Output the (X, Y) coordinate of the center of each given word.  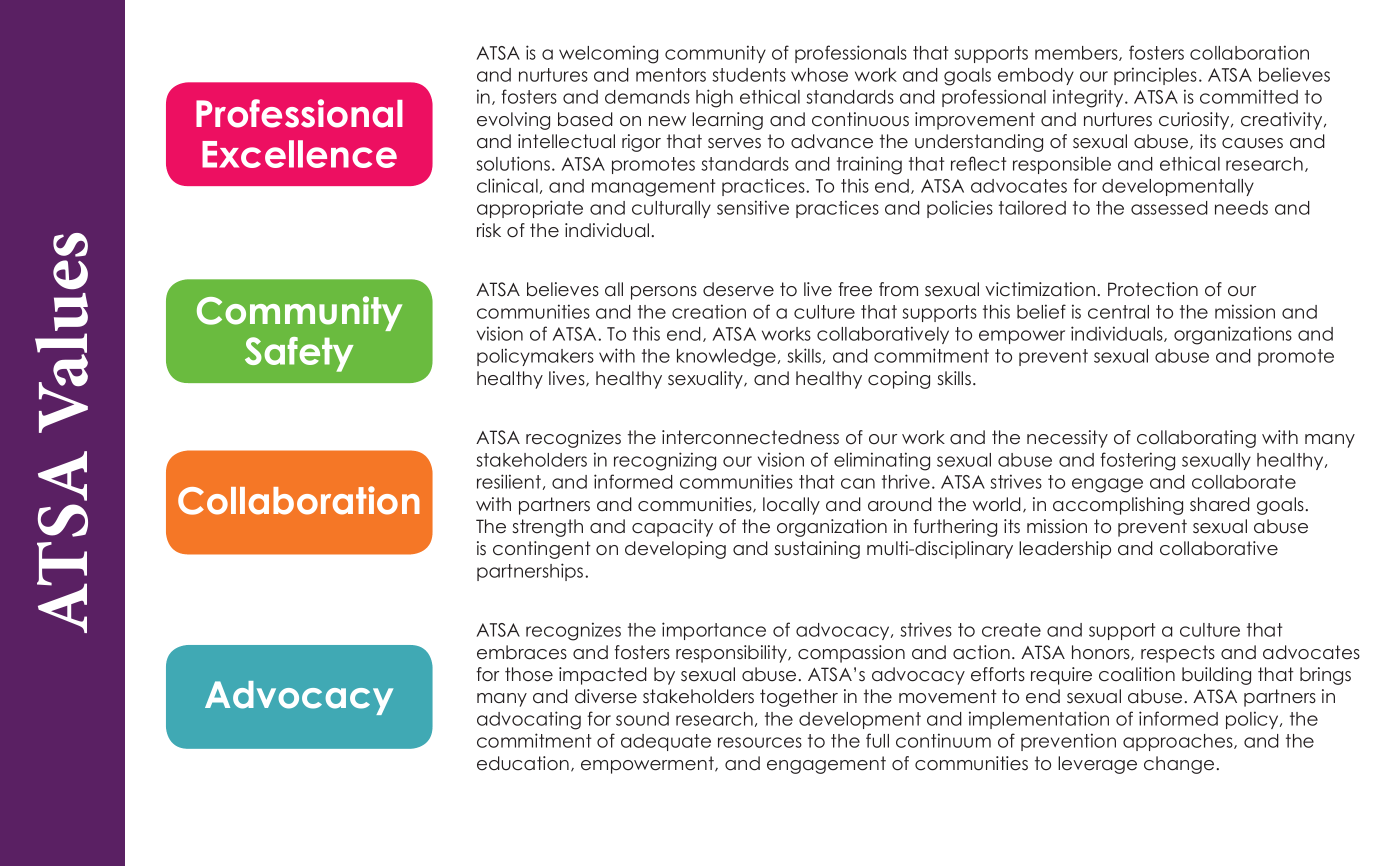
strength (548, 528)
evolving (513, 121)
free (855, 289)
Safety (299, 354)
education (523, 763)
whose (819, 75)
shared (1220, 504)
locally (791, 506)
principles (1155, 76)
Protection (1153, 289)
